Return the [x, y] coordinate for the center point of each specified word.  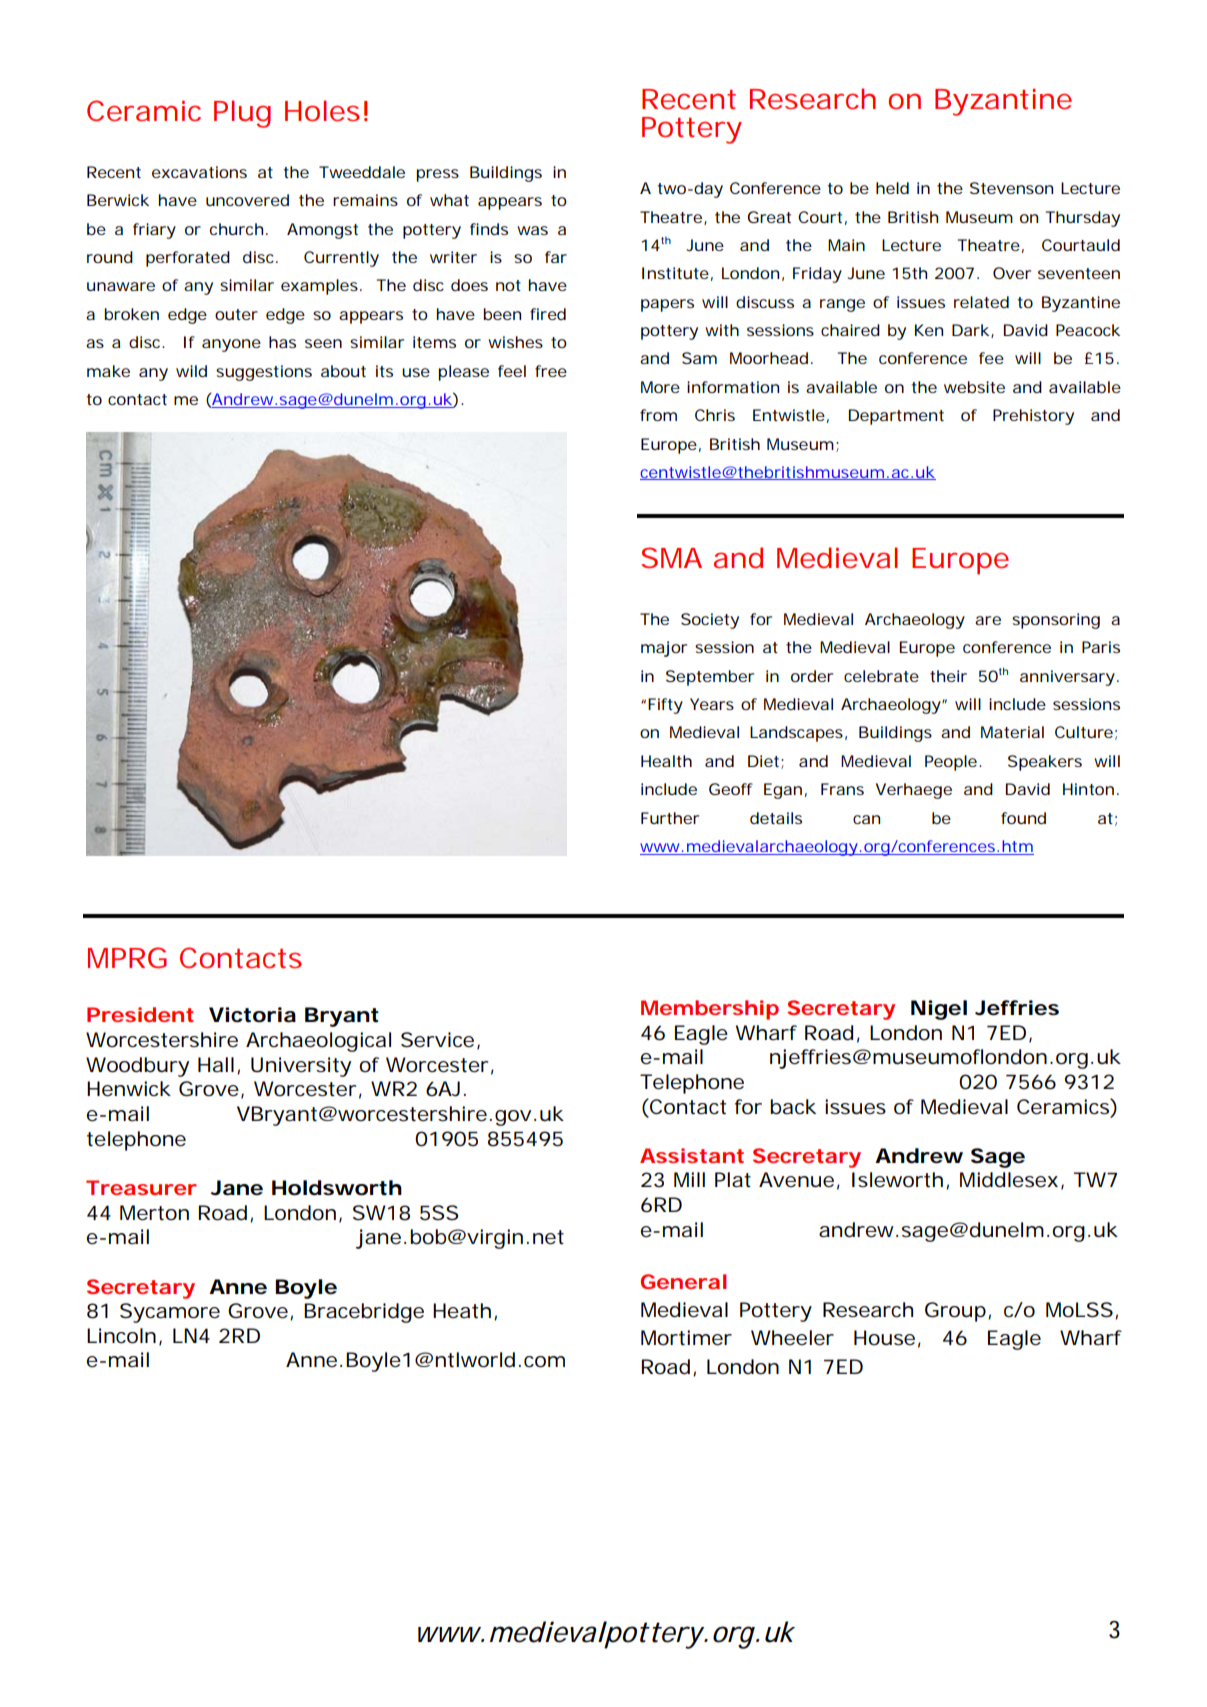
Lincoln [121, 1336]
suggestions [264, 373]
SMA [671, 557]
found [1023, 818]
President [140, 1014]
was [532, 230]
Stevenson [1011, 188]
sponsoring [1056, 621]
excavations [199, 172]
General [683, 1281]
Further [670, 818]
